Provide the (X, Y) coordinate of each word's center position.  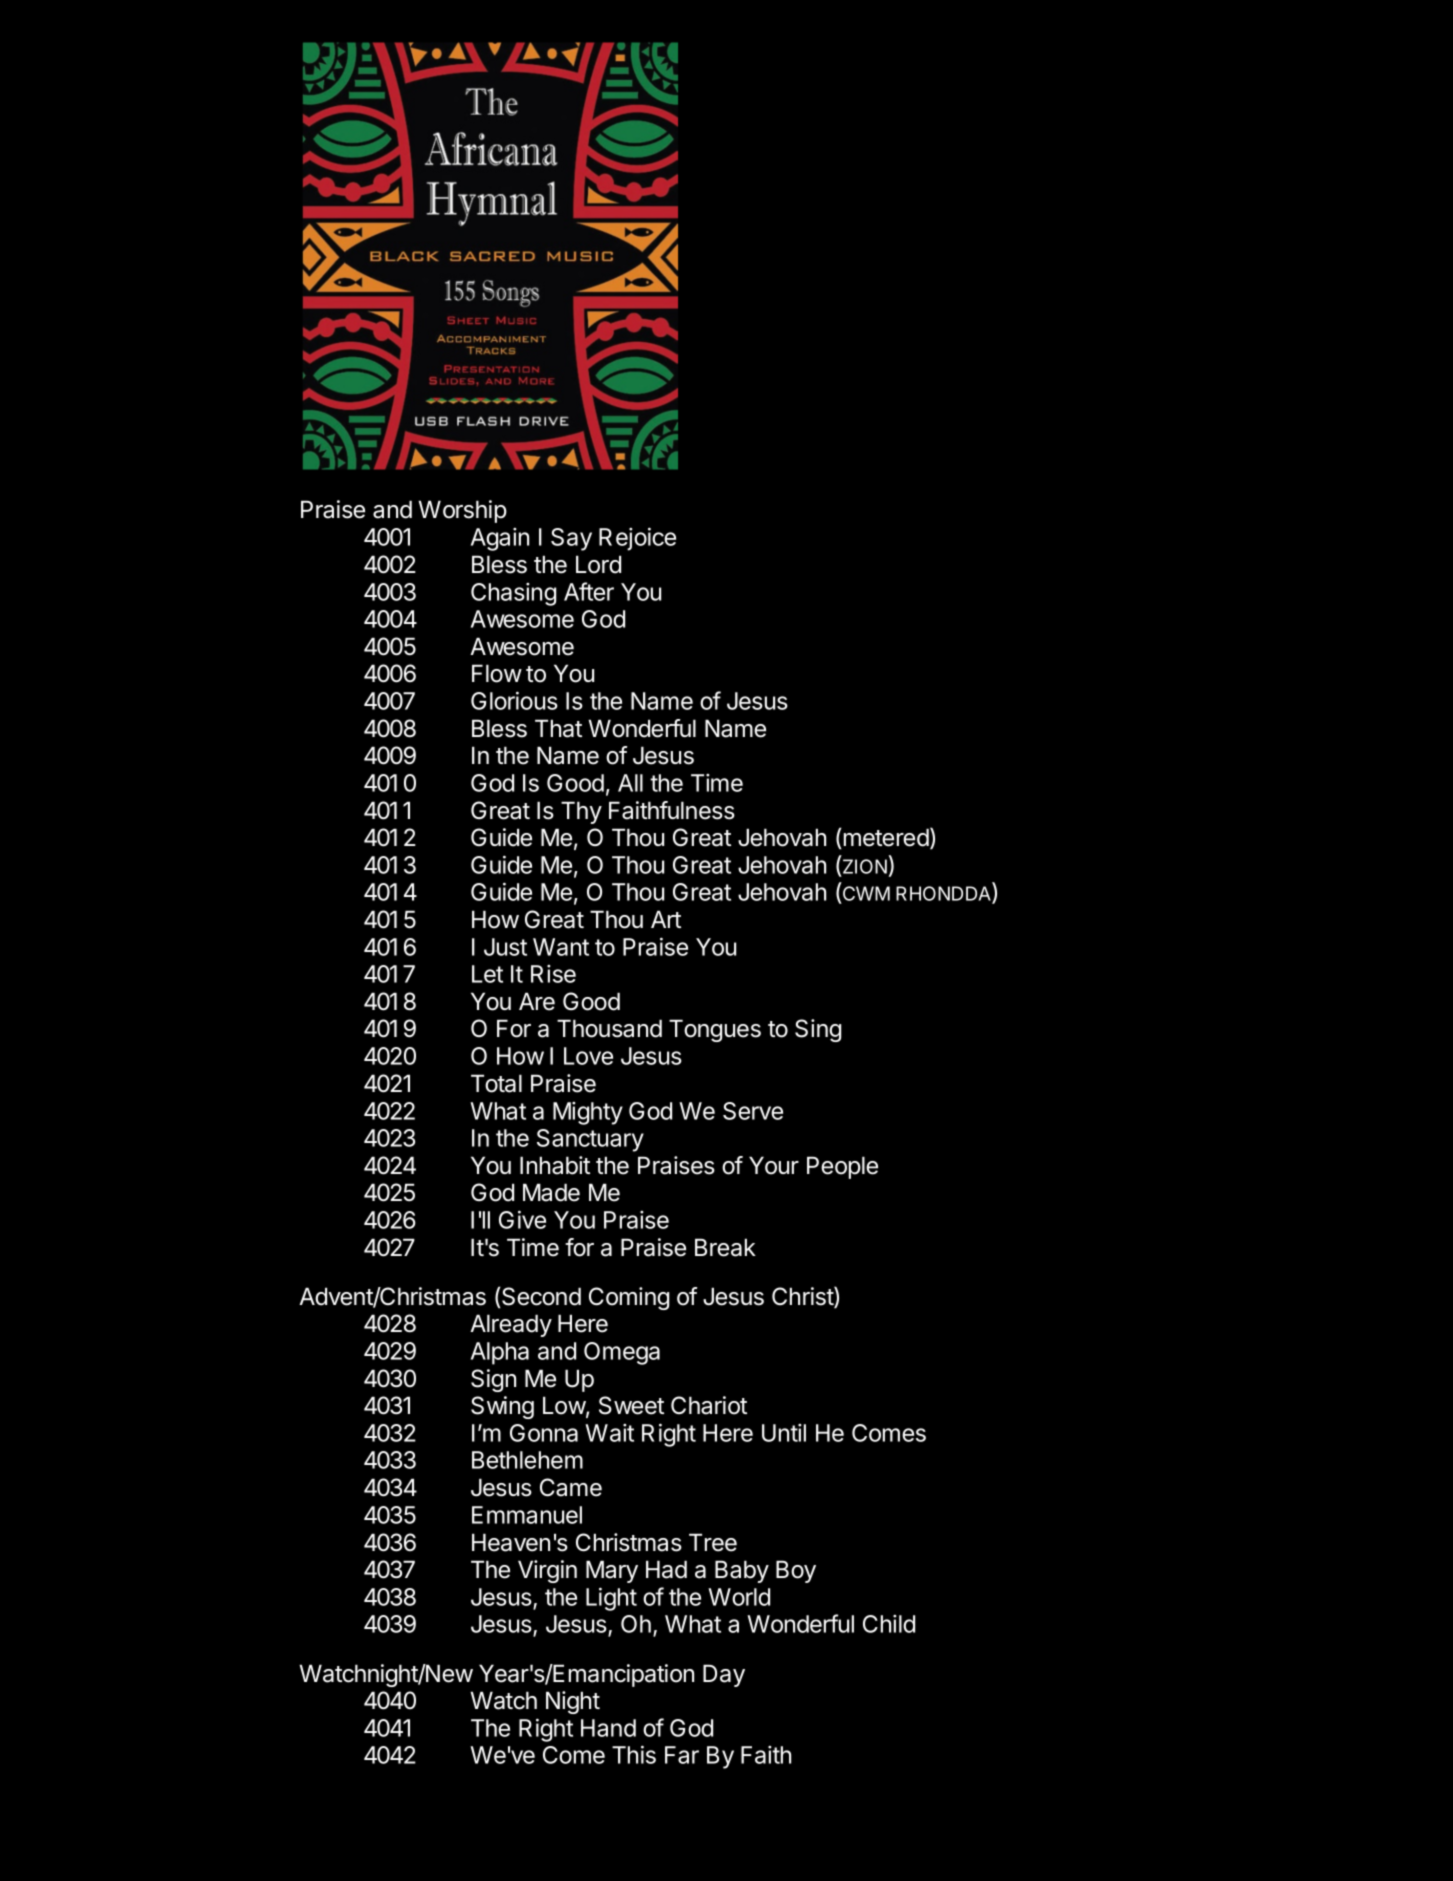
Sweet (631, 1405)
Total (496, 1083)
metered (885, 838)
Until (784, 1433)
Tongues (715, 1030)
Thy (581, 812)
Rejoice (637, 539)
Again (500, 539)
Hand (608, 1728)
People (842, 1167)
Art (666, 919)
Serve (753, 1111)
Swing (502, 1407)
